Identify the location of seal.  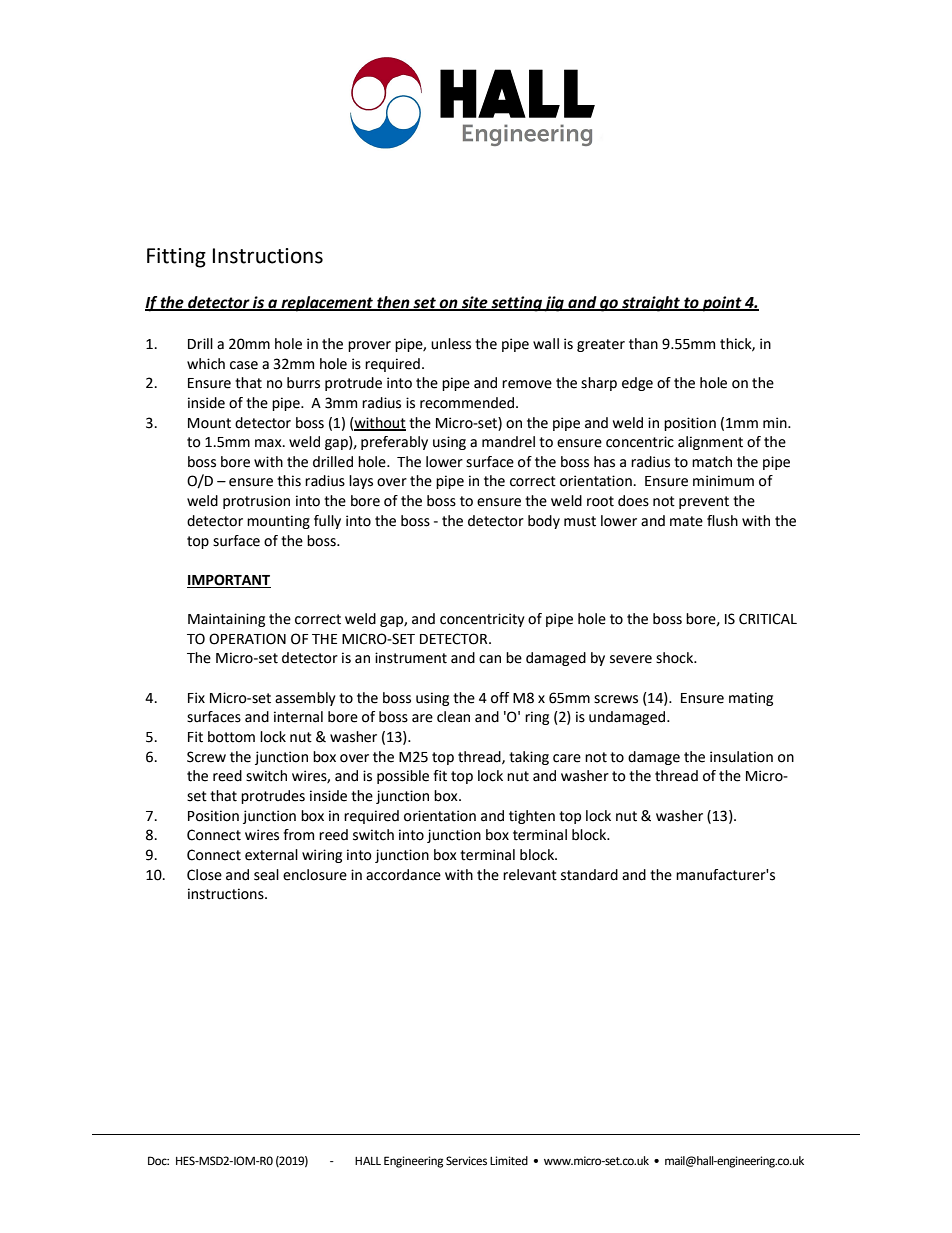
(266, 875).
